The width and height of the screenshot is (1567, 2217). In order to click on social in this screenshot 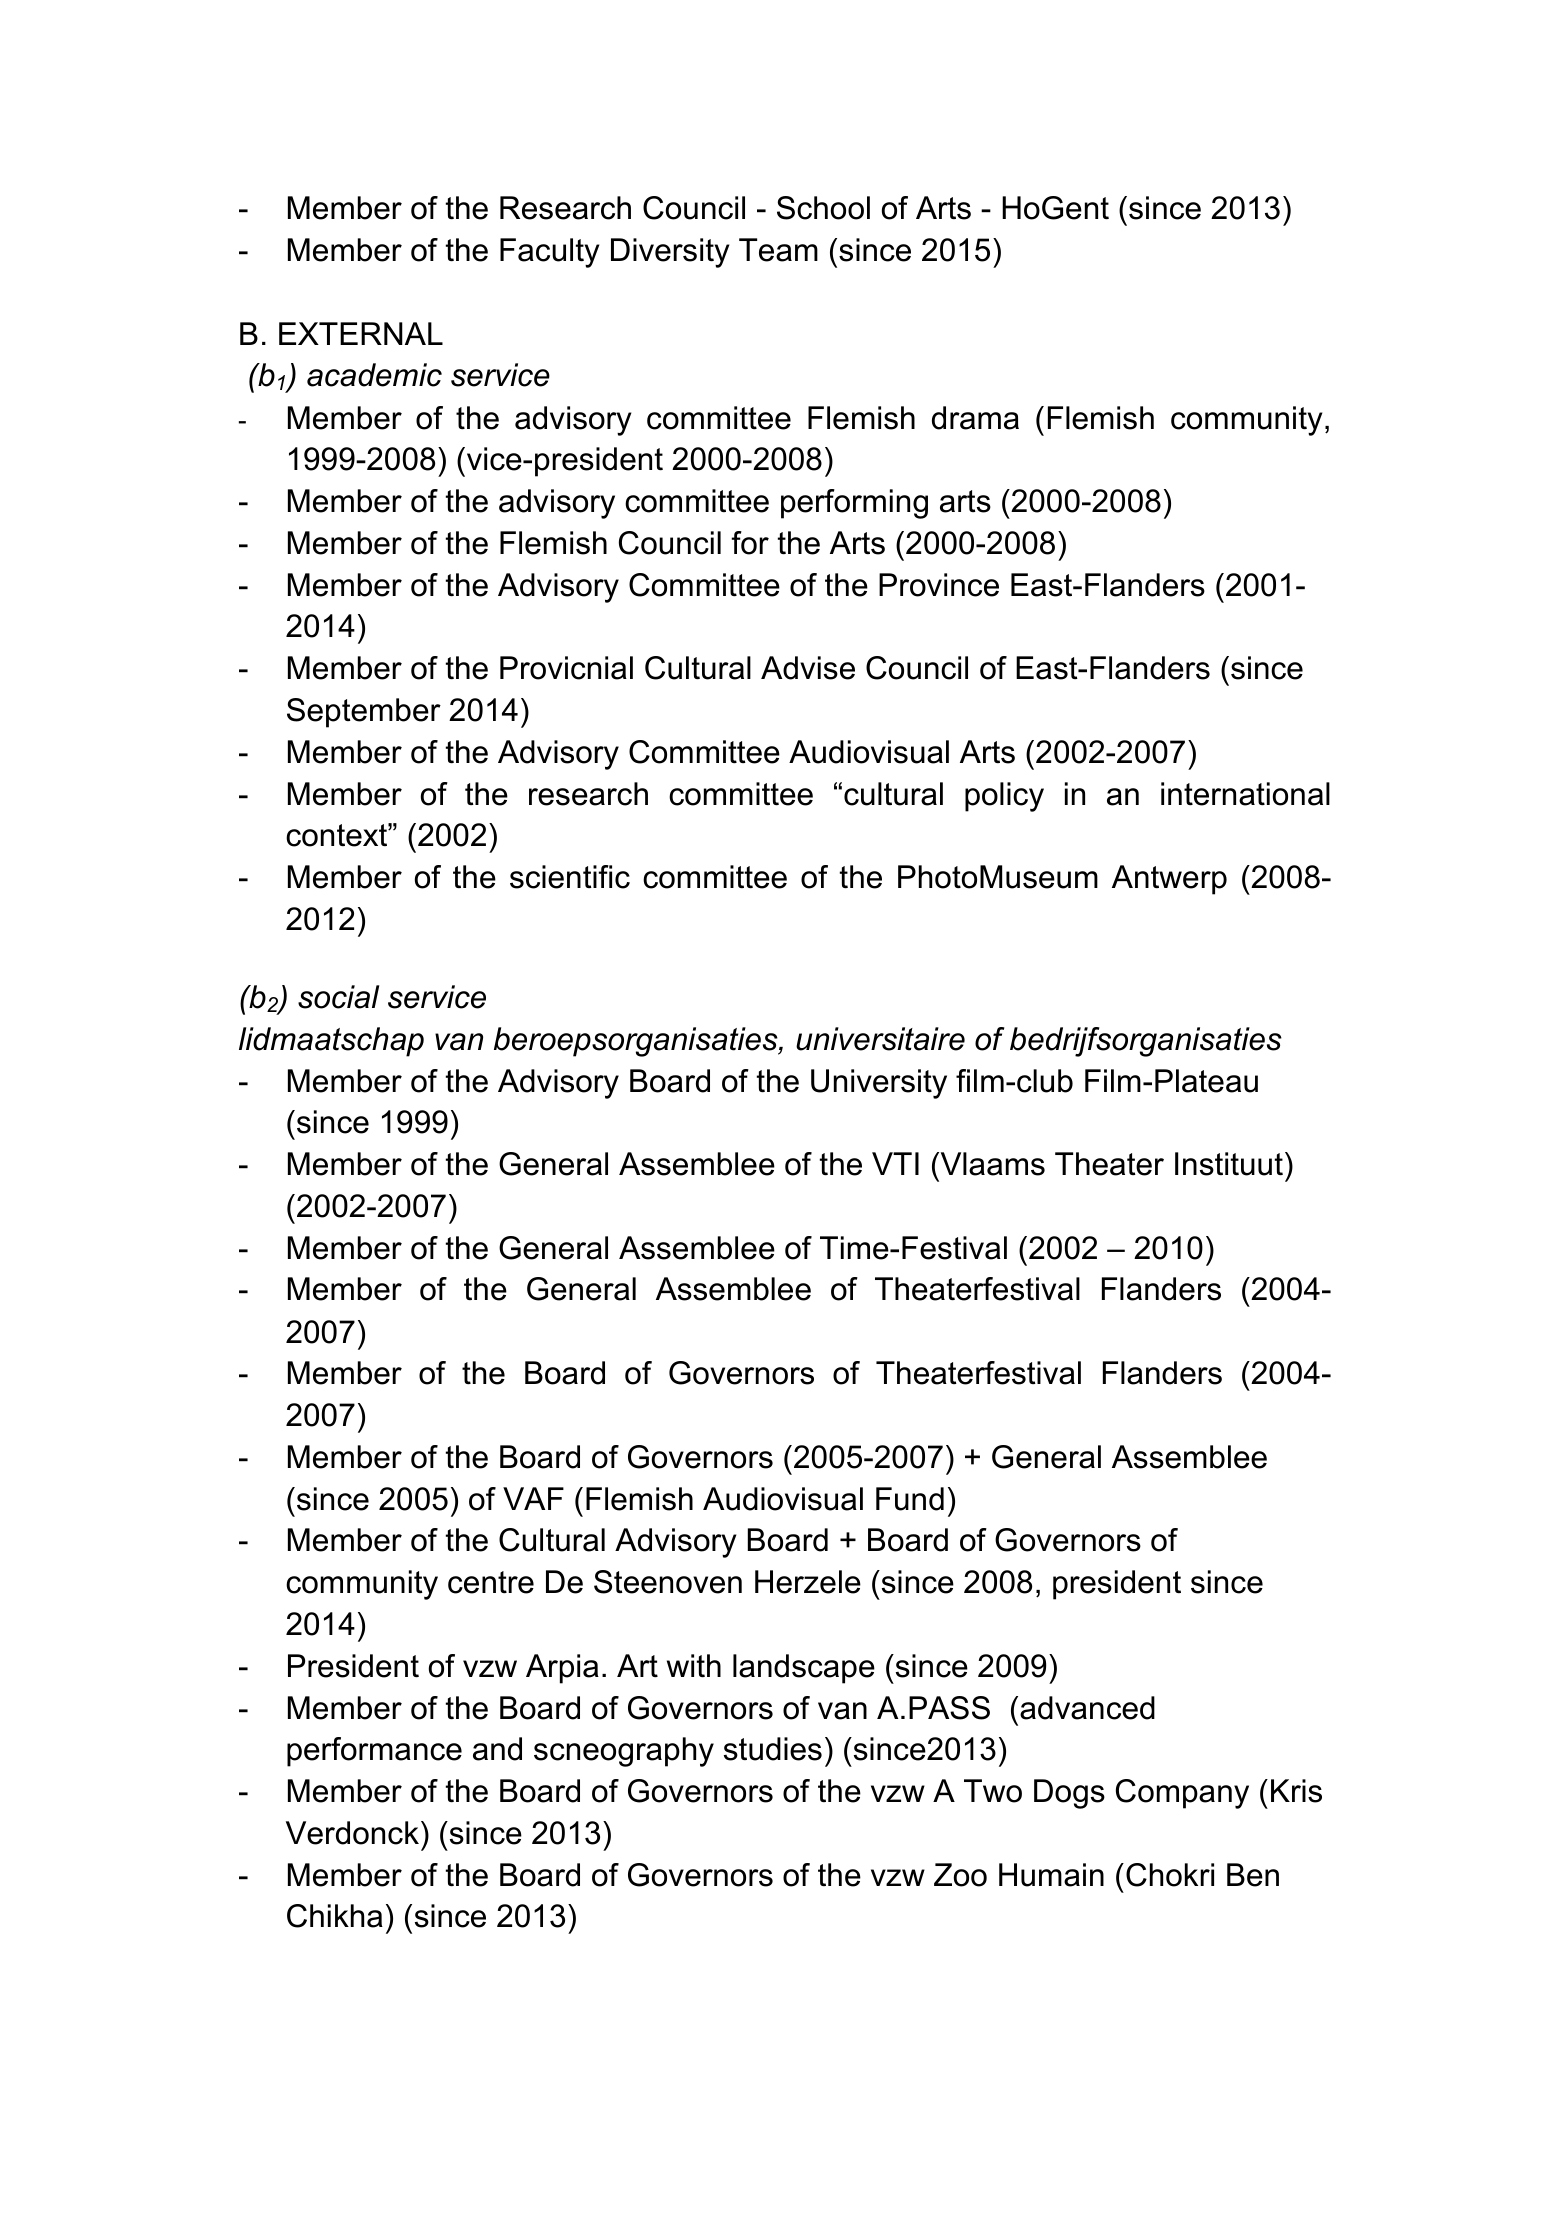, I will do `click(338, 997)`.
